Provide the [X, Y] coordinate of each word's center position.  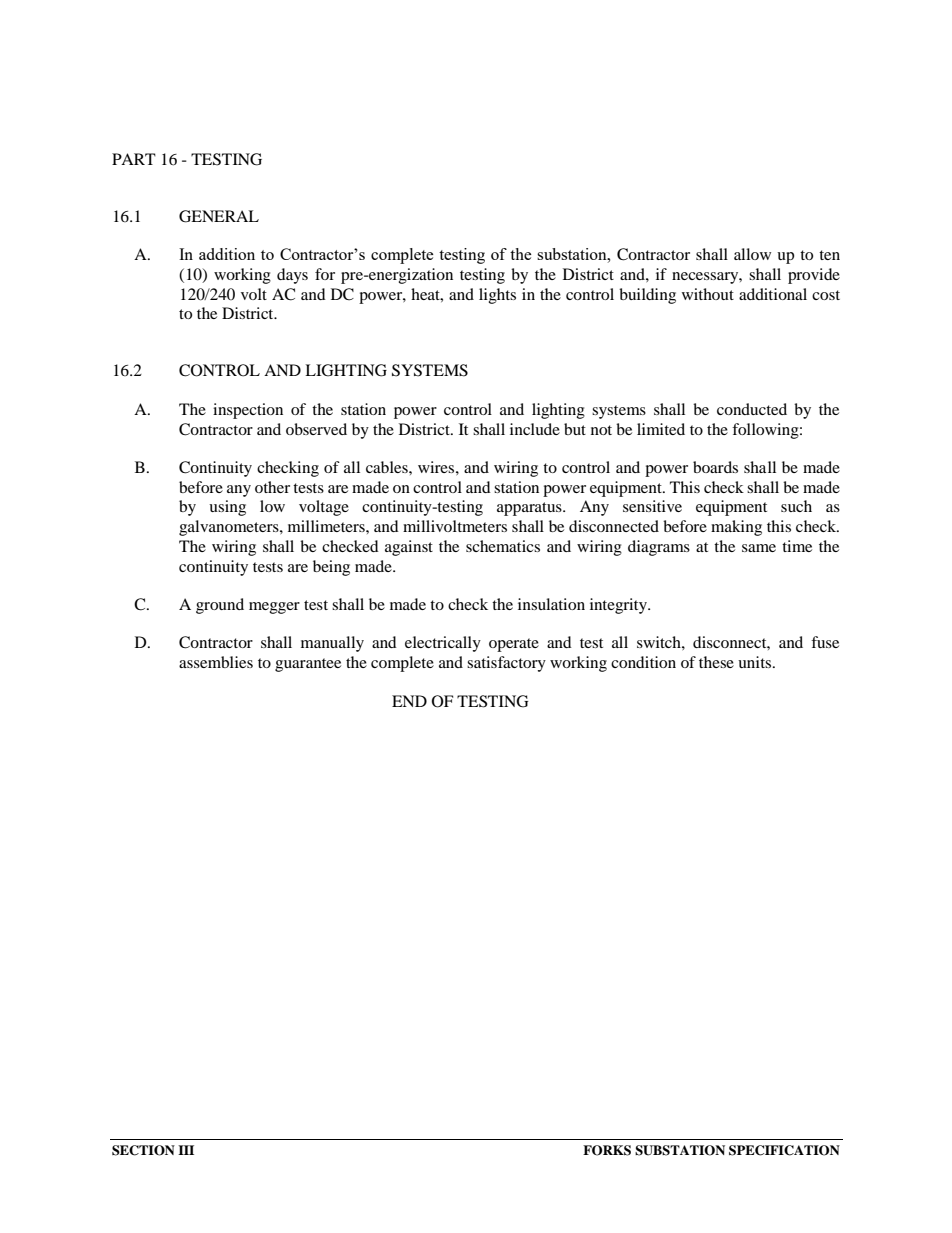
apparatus [530, 509]
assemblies [216, 662]
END [409, 701]
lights [497, 296]
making [736, 528]
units [756, 662]
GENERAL [219, 216]
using [227, 508]
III [186, 1150]
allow [752, 254]
